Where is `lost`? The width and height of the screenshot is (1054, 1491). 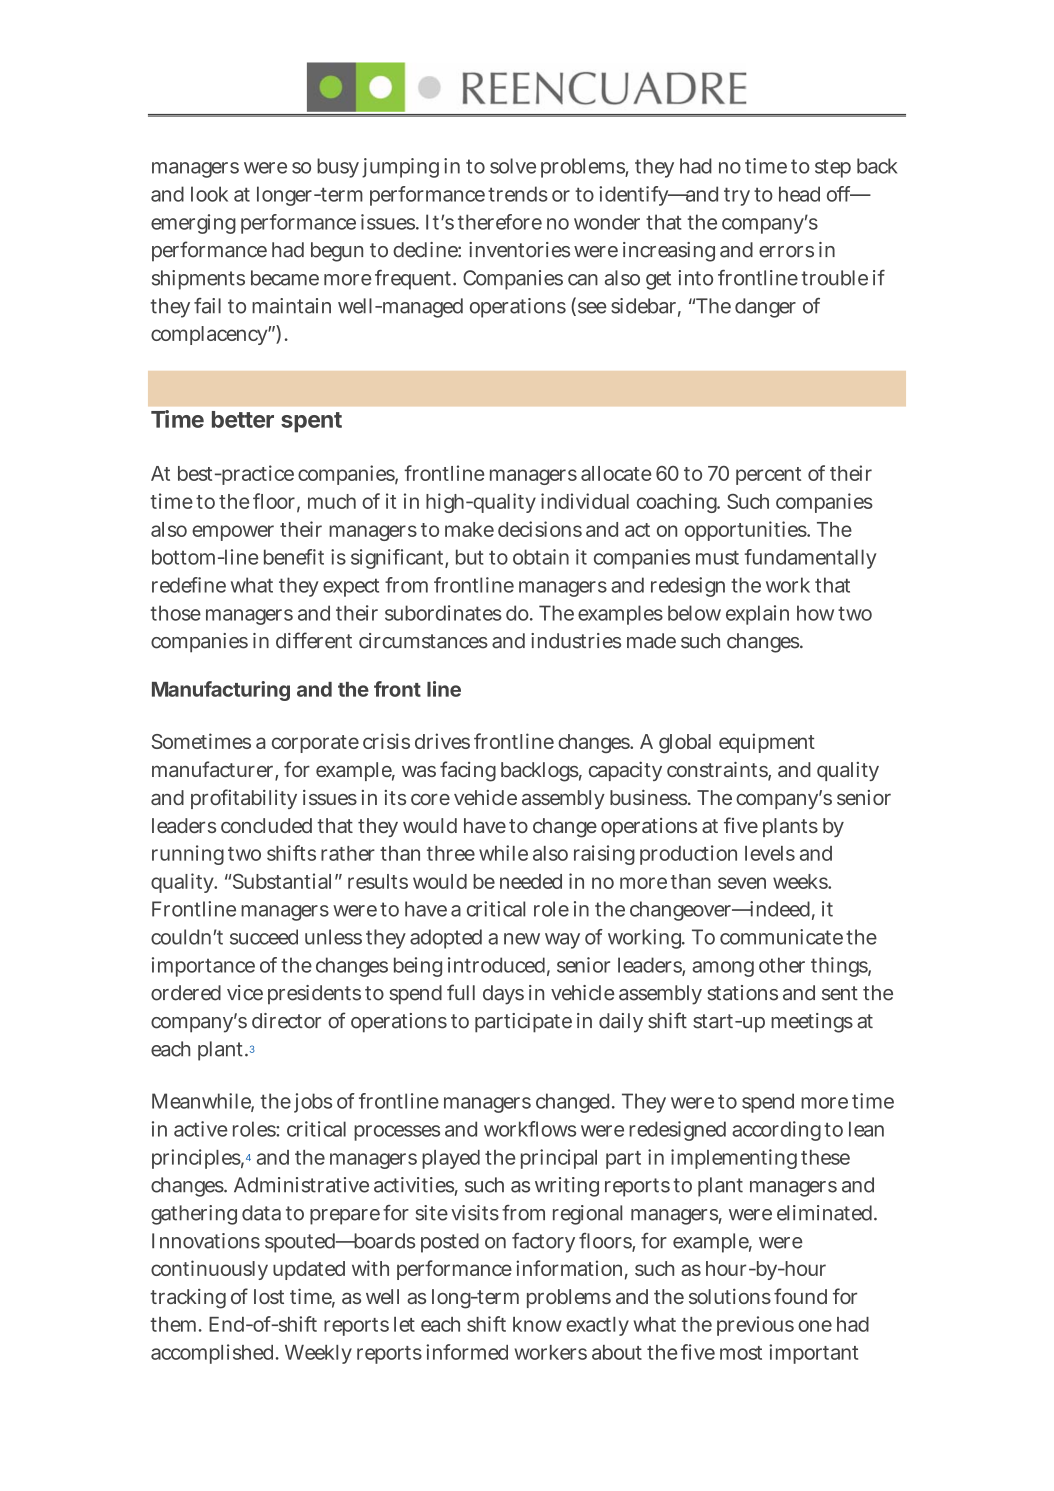 lost is located at coordinates (269, 1296).
